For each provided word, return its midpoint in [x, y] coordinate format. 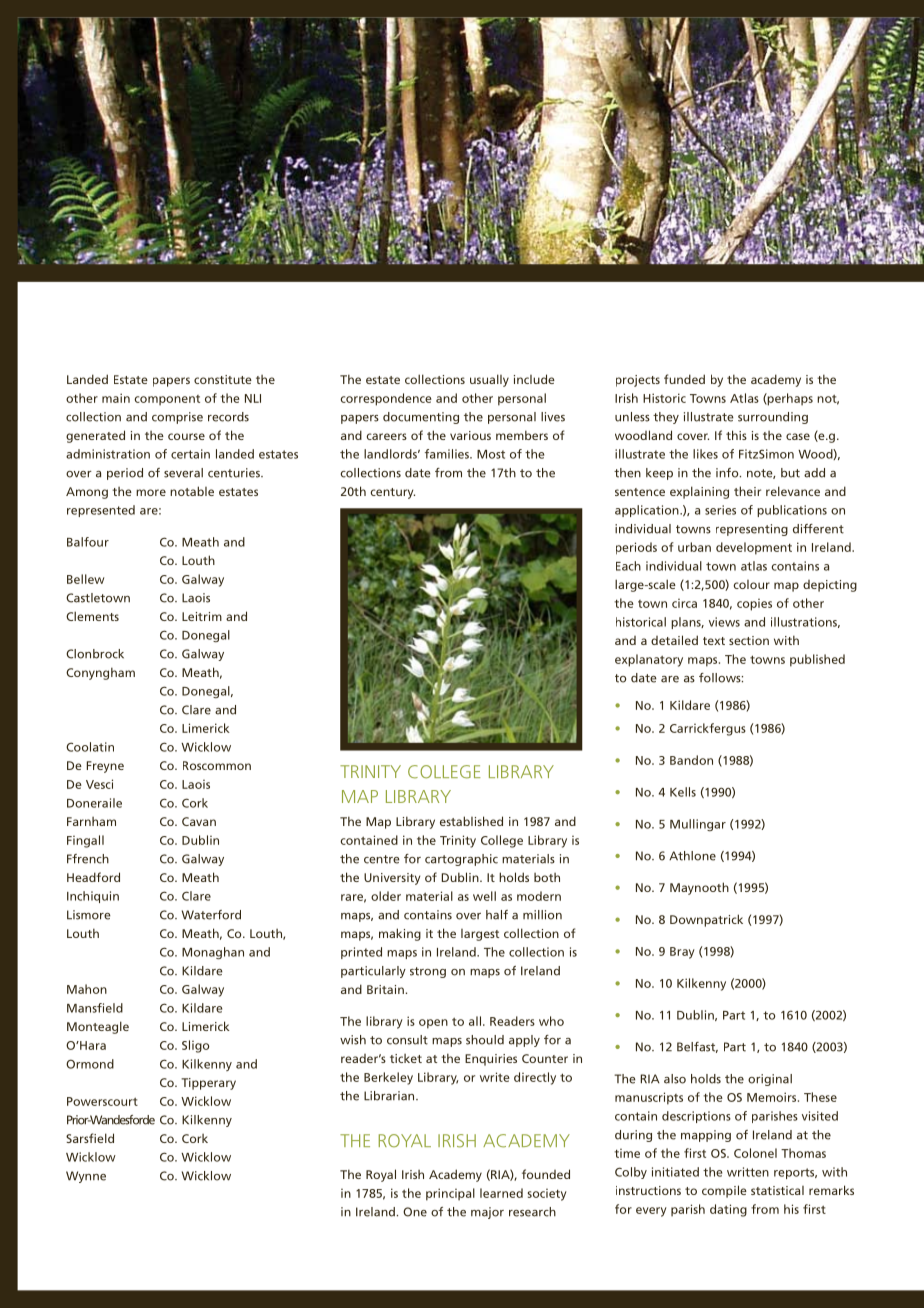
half [497, 915]
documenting [421, 418]
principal [450, 1194]
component [167, 400]
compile [724, 1191]
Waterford [211, 915]
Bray [682, 953]
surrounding [773, 418]
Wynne [86, 1177]
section [749, 640]
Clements [92, 616]
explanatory [649, 660]
